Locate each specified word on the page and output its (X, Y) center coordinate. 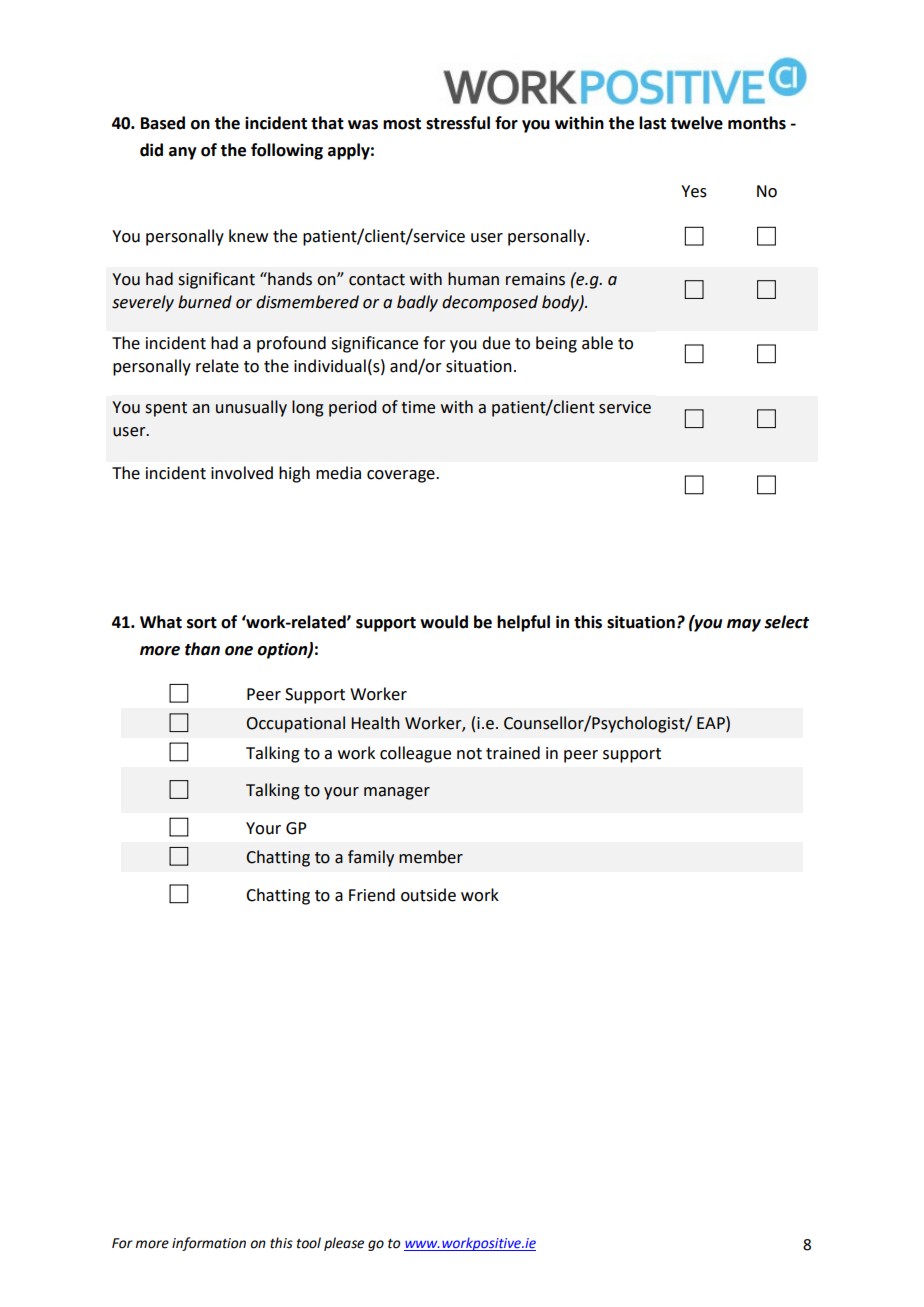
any (183, 153)
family (371, 858)
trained (513, 753)
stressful (458, 123)
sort (202, 623)
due (496, 343)
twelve (696, 123)
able (597, 343)
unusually (251, 408)
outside (428, 895)
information (209, 1244)
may (744, 625)
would (444, 622)
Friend (372, 895)
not (469, 754)
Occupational (296, 724)
